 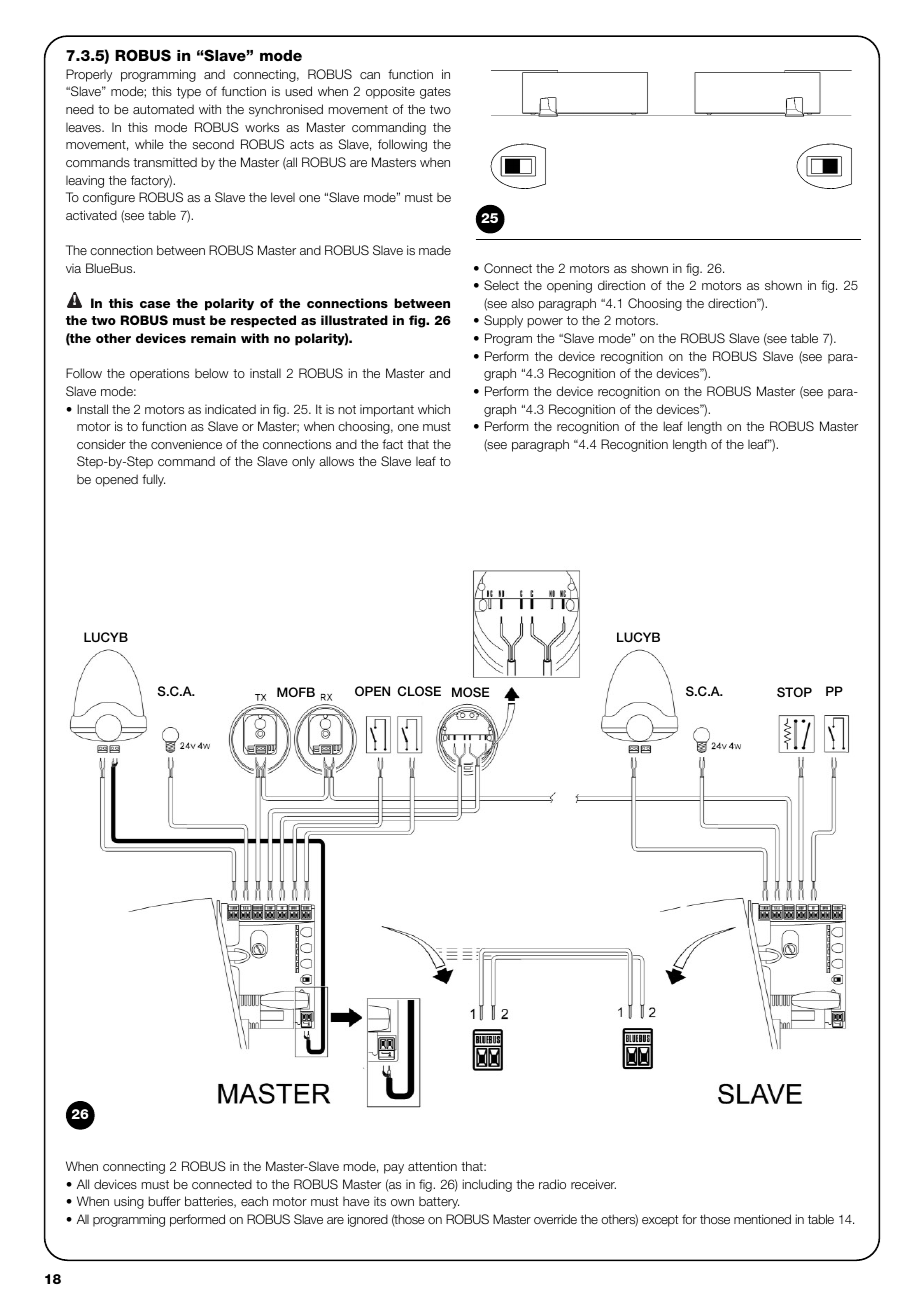 I want to click on STOP, so click(x=794, y=692).
